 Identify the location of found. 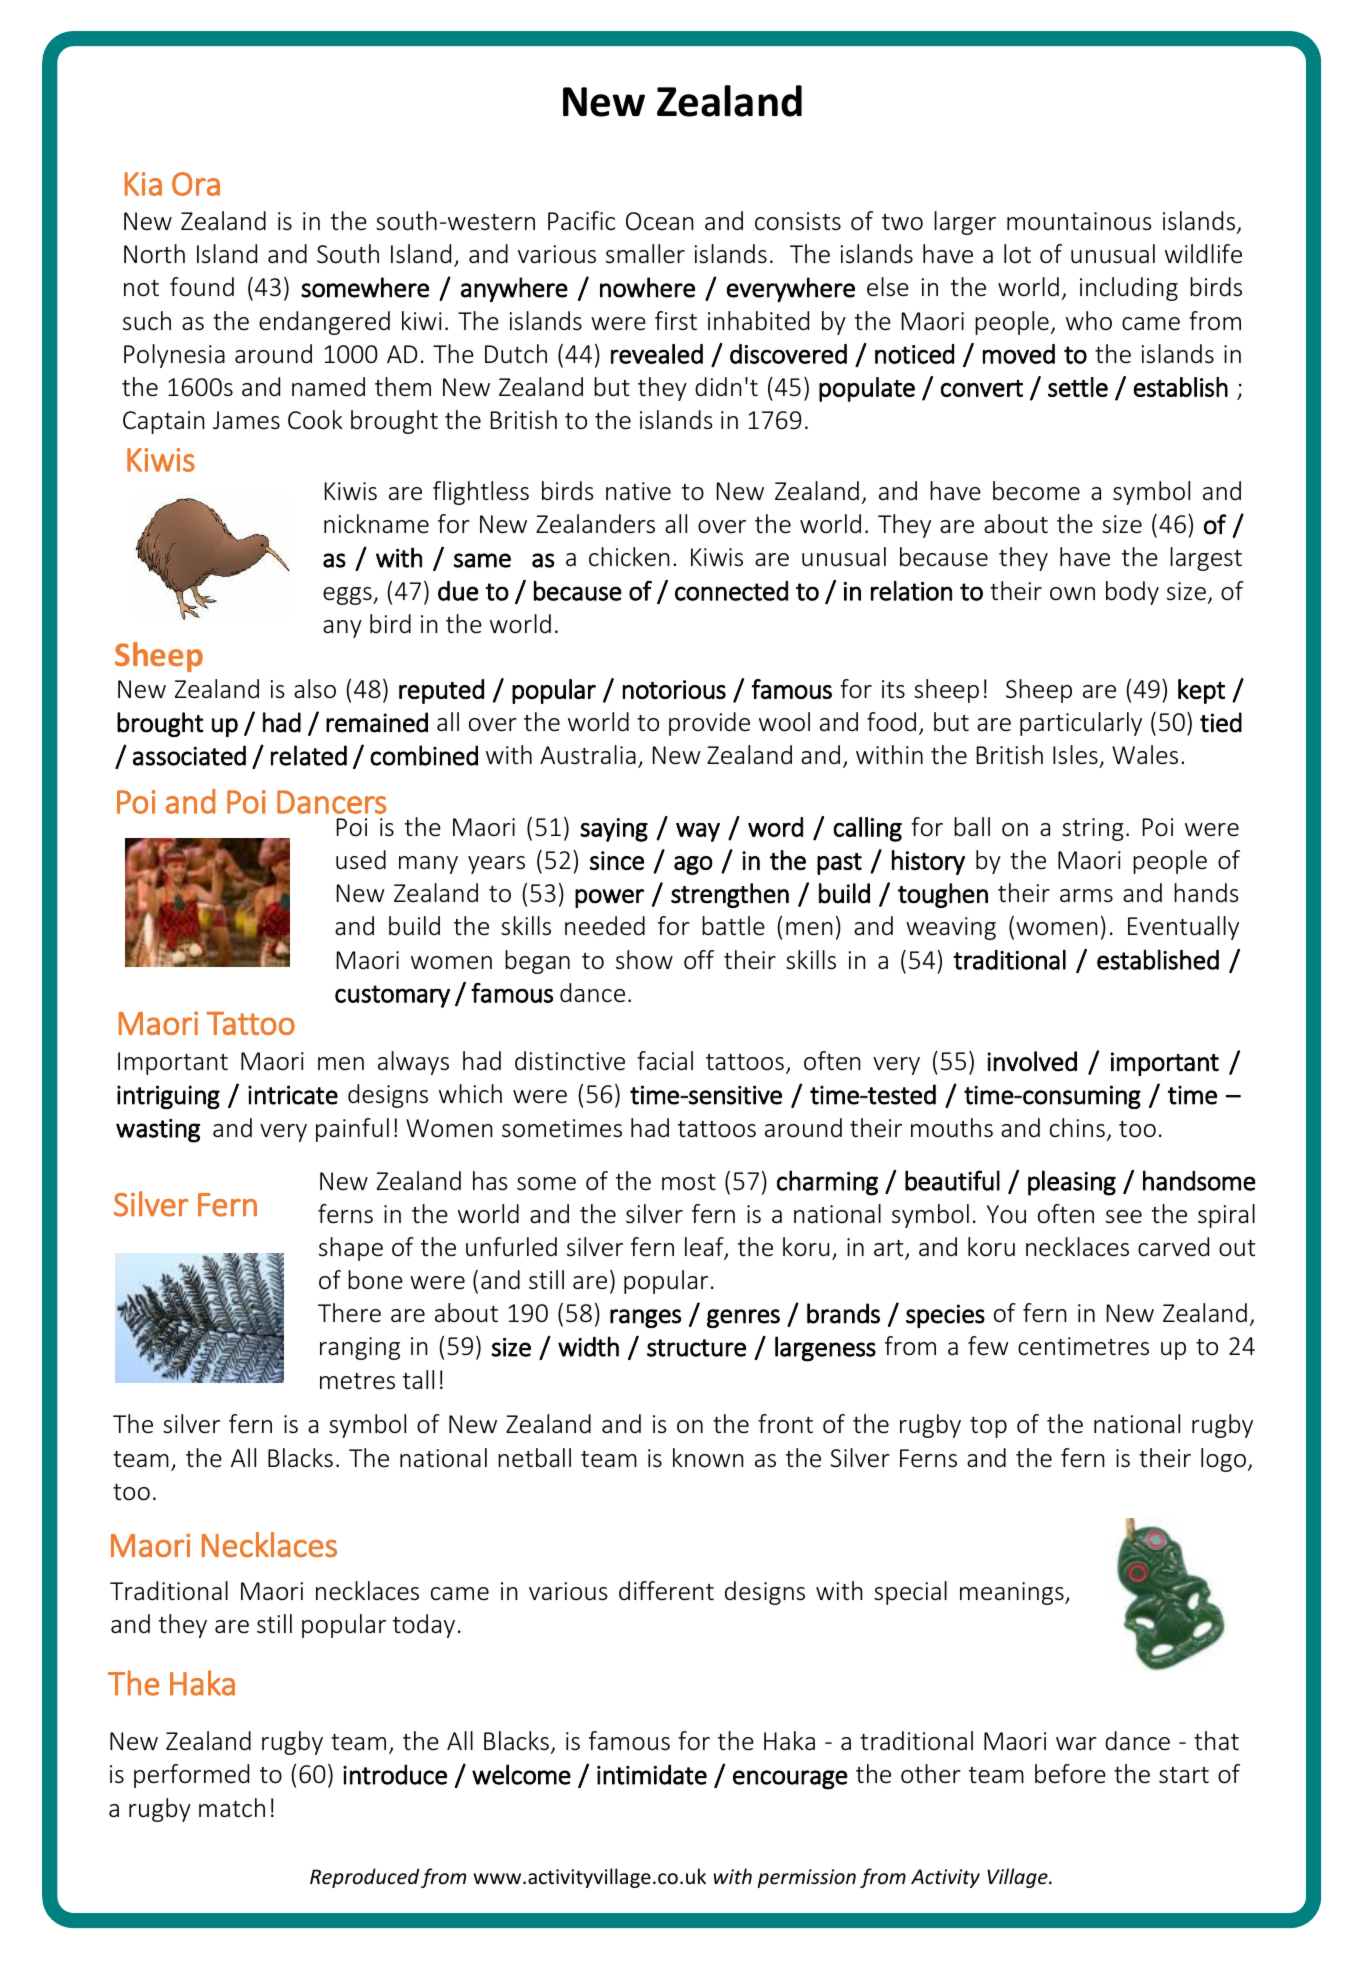
(202, 287).
